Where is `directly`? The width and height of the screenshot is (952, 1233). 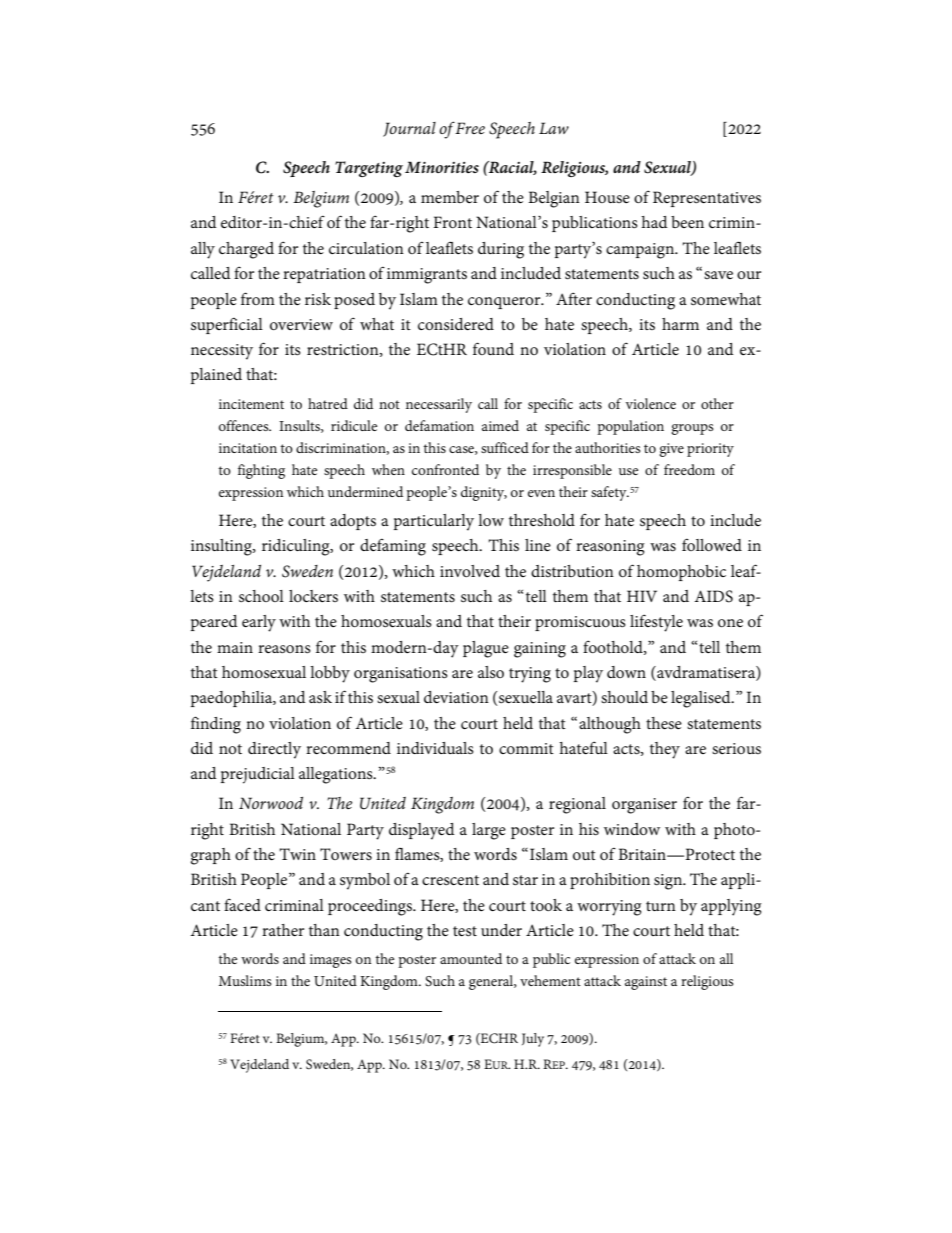
directly is located at coordinates (274, 750).
